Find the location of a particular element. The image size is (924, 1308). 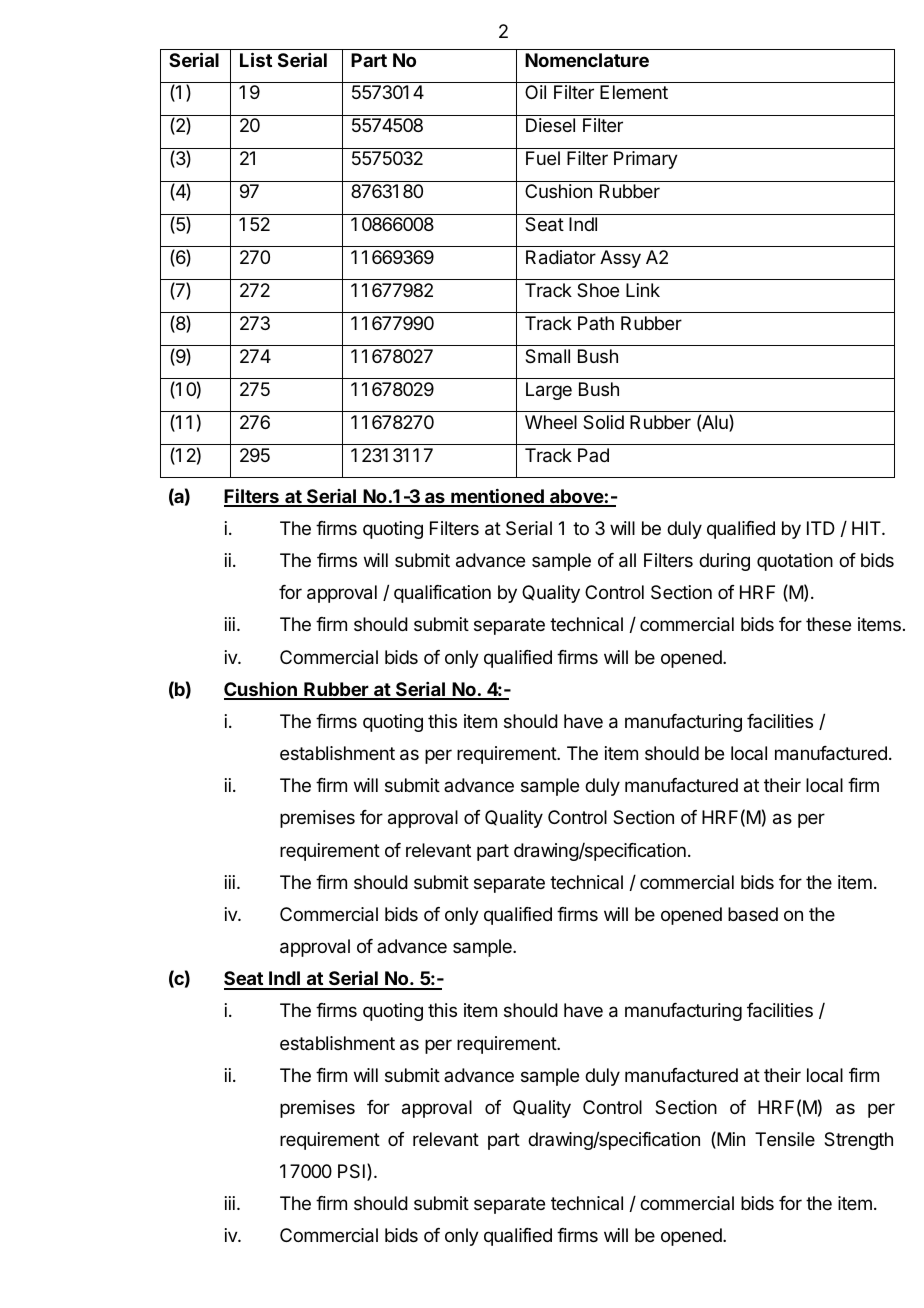

PSI is located at coordinates (351, 1171).
